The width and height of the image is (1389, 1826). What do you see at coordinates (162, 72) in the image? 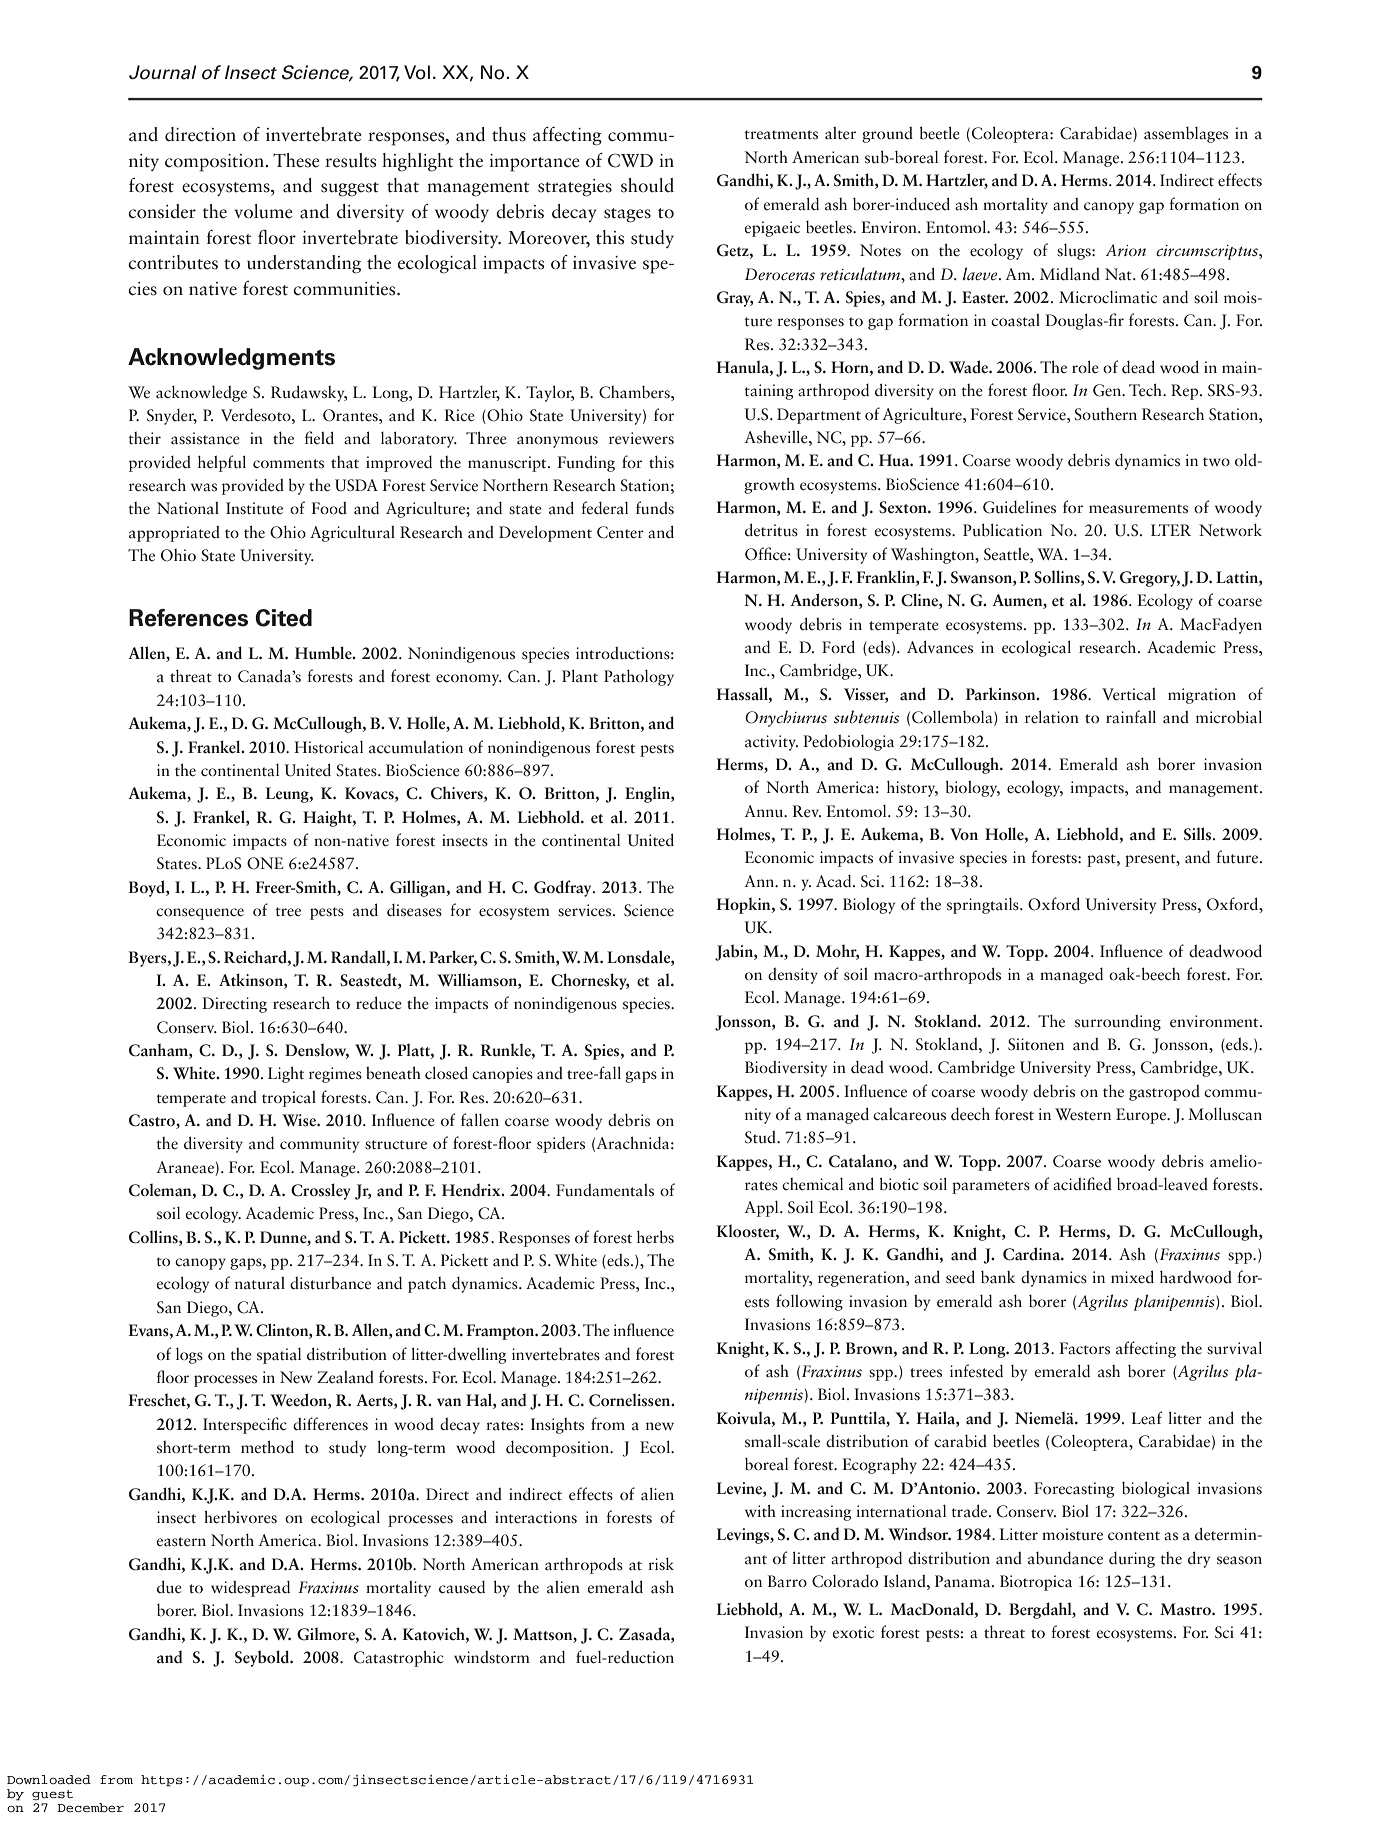
I see `Journal` at bounding box center [162, 72].
